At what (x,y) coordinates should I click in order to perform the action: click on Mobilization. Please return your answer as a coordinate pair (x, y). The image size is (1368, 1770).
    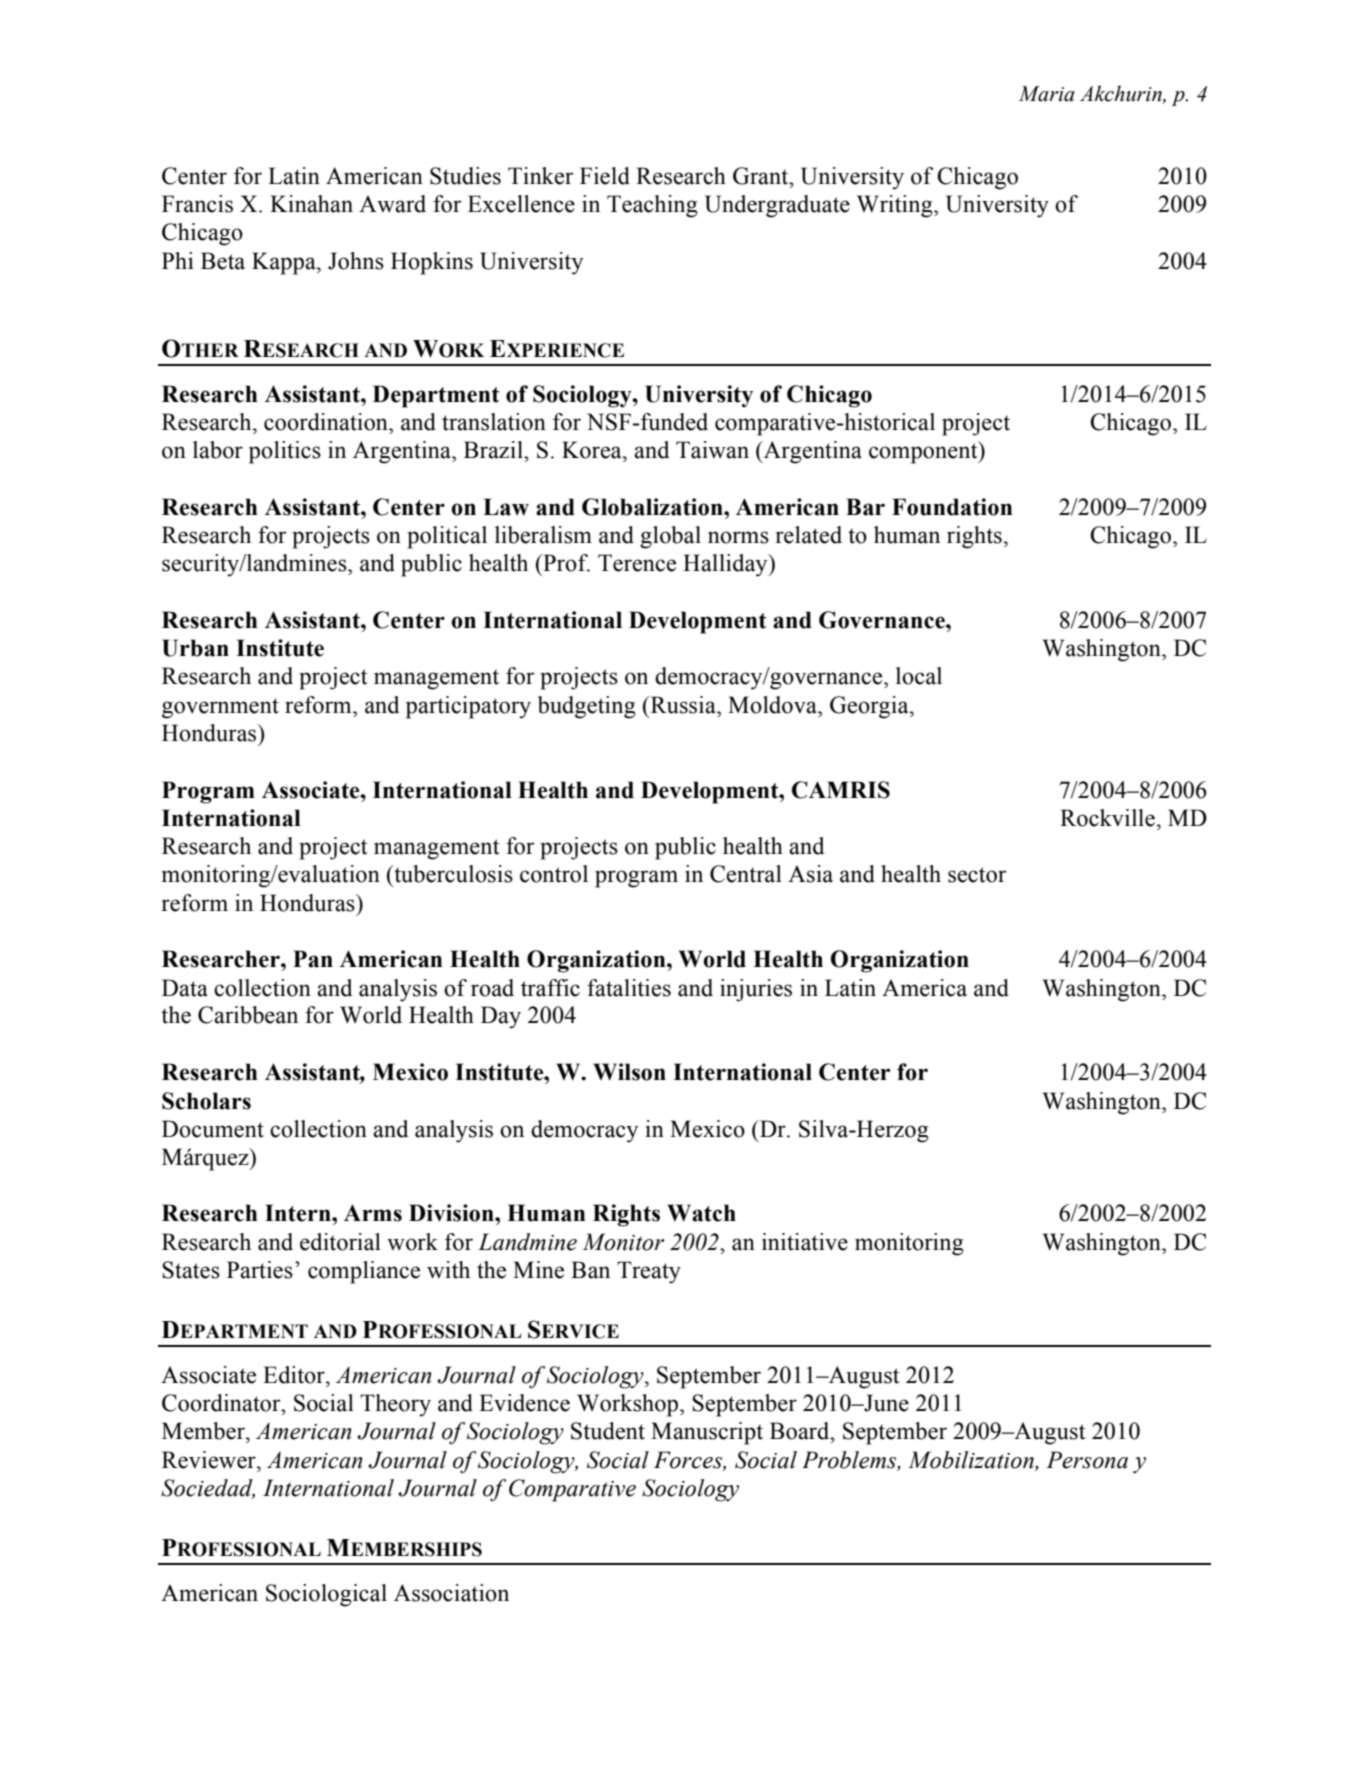
    Looking at the image, I should click on (971, 1460).
